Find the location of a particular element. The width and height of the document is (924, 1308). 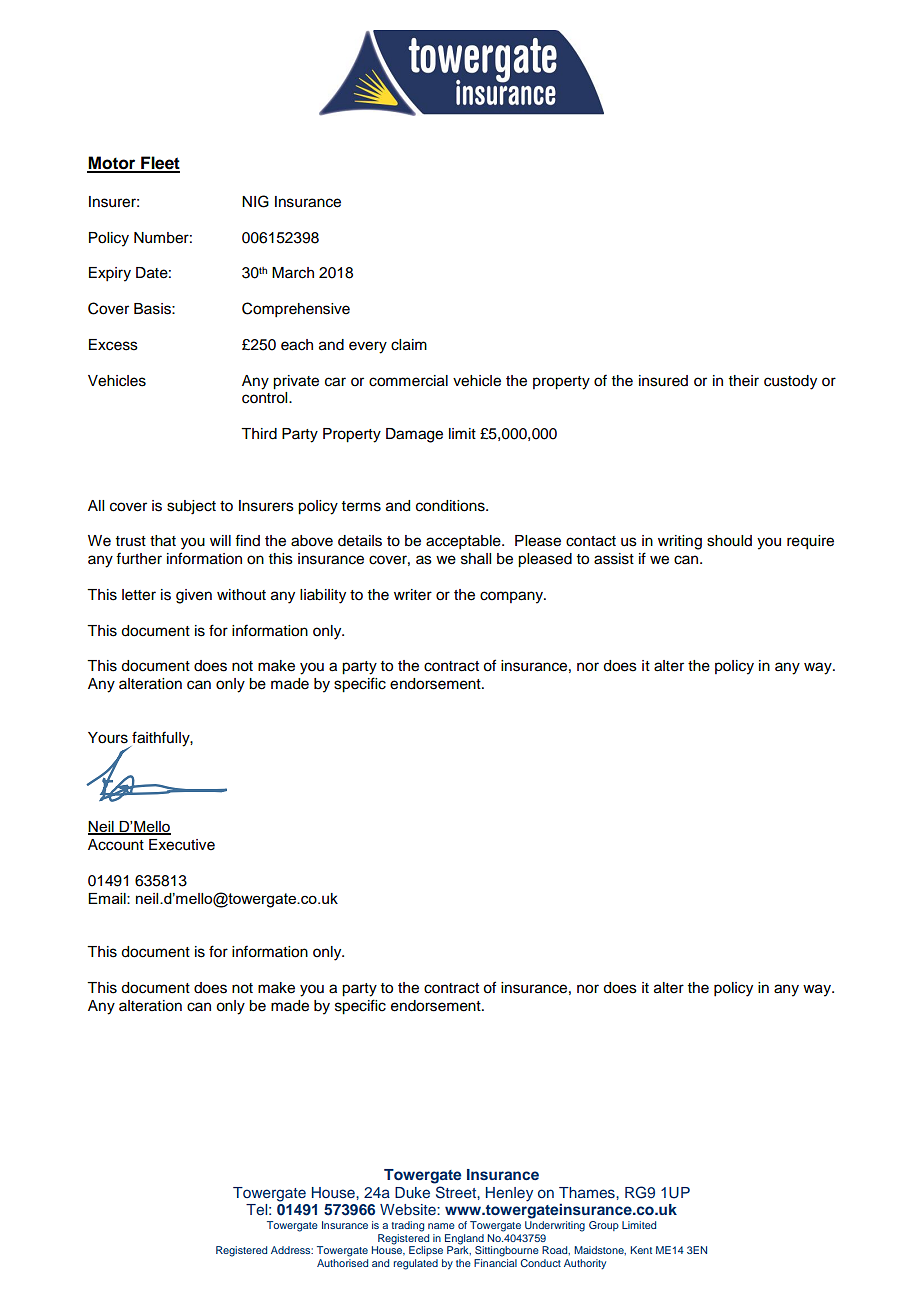

March is located at coordinates (293, 273).
